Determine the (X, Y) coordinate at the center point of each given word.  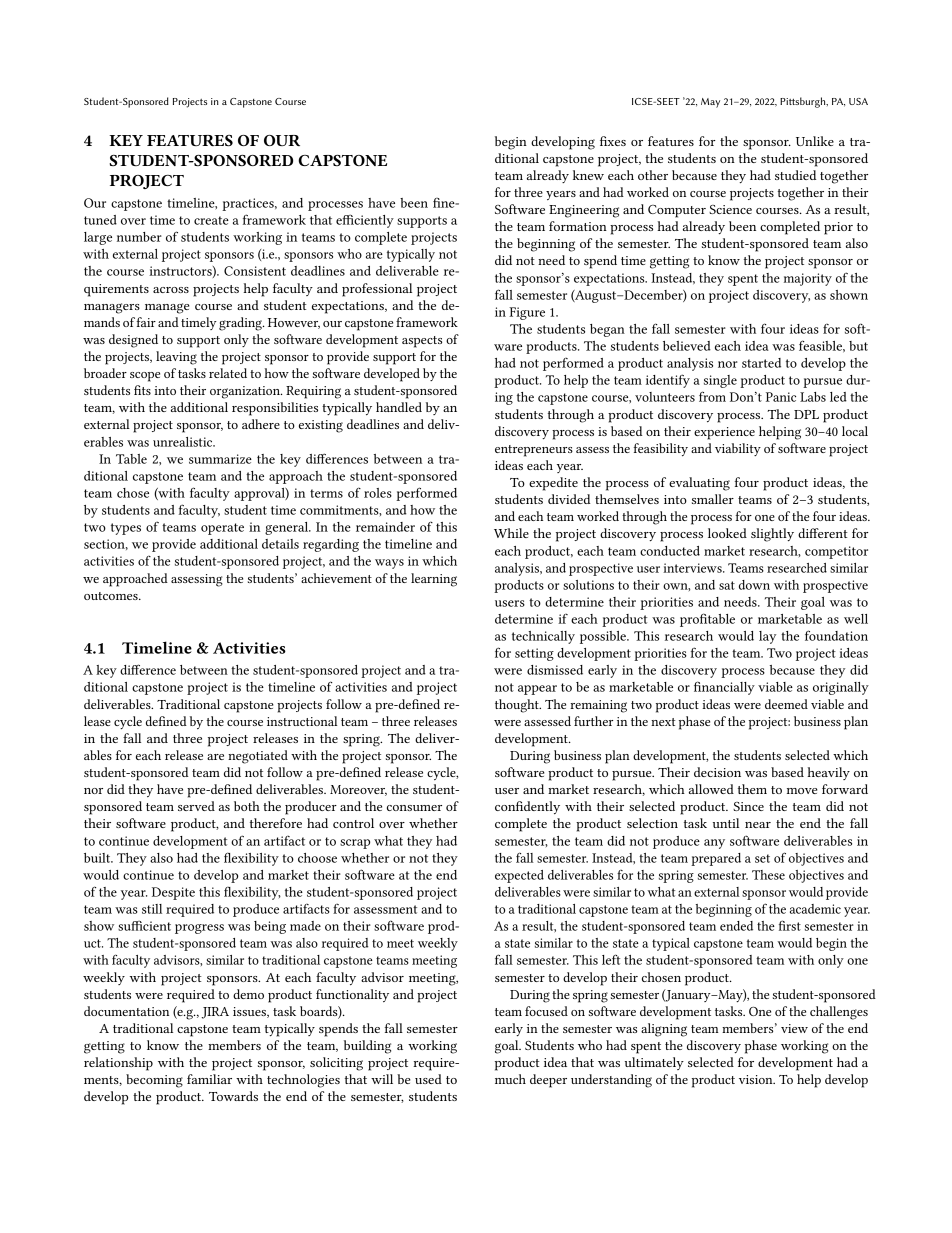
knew (588, 175)
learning (434, 580)
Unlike (815, 141)
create (211, 220)
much (510, 1079)
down (754, 585)
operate (222, 529)
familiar (209, 1079)
